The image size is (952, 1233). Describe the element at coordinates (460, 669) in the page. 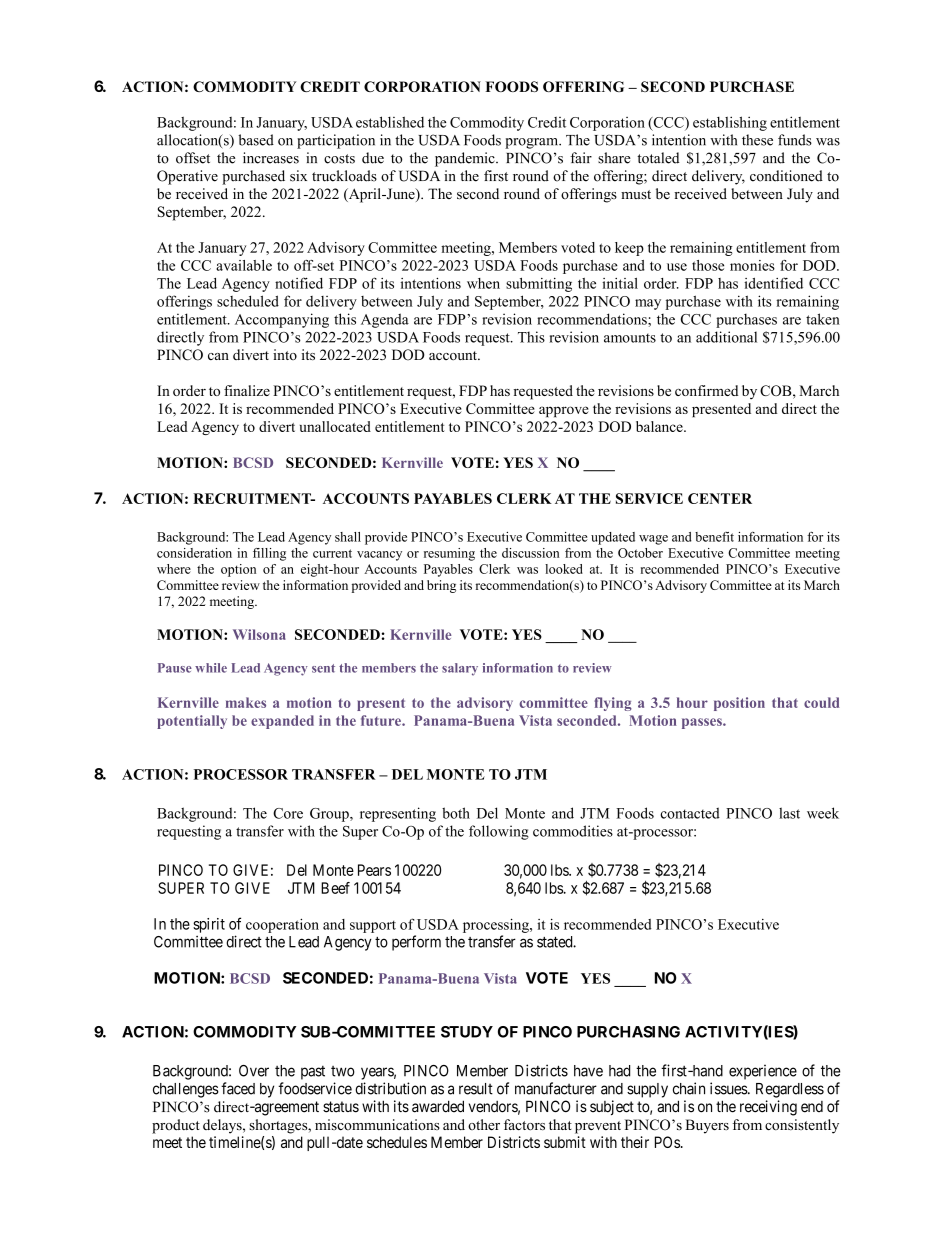

I see `salary` at that location.
